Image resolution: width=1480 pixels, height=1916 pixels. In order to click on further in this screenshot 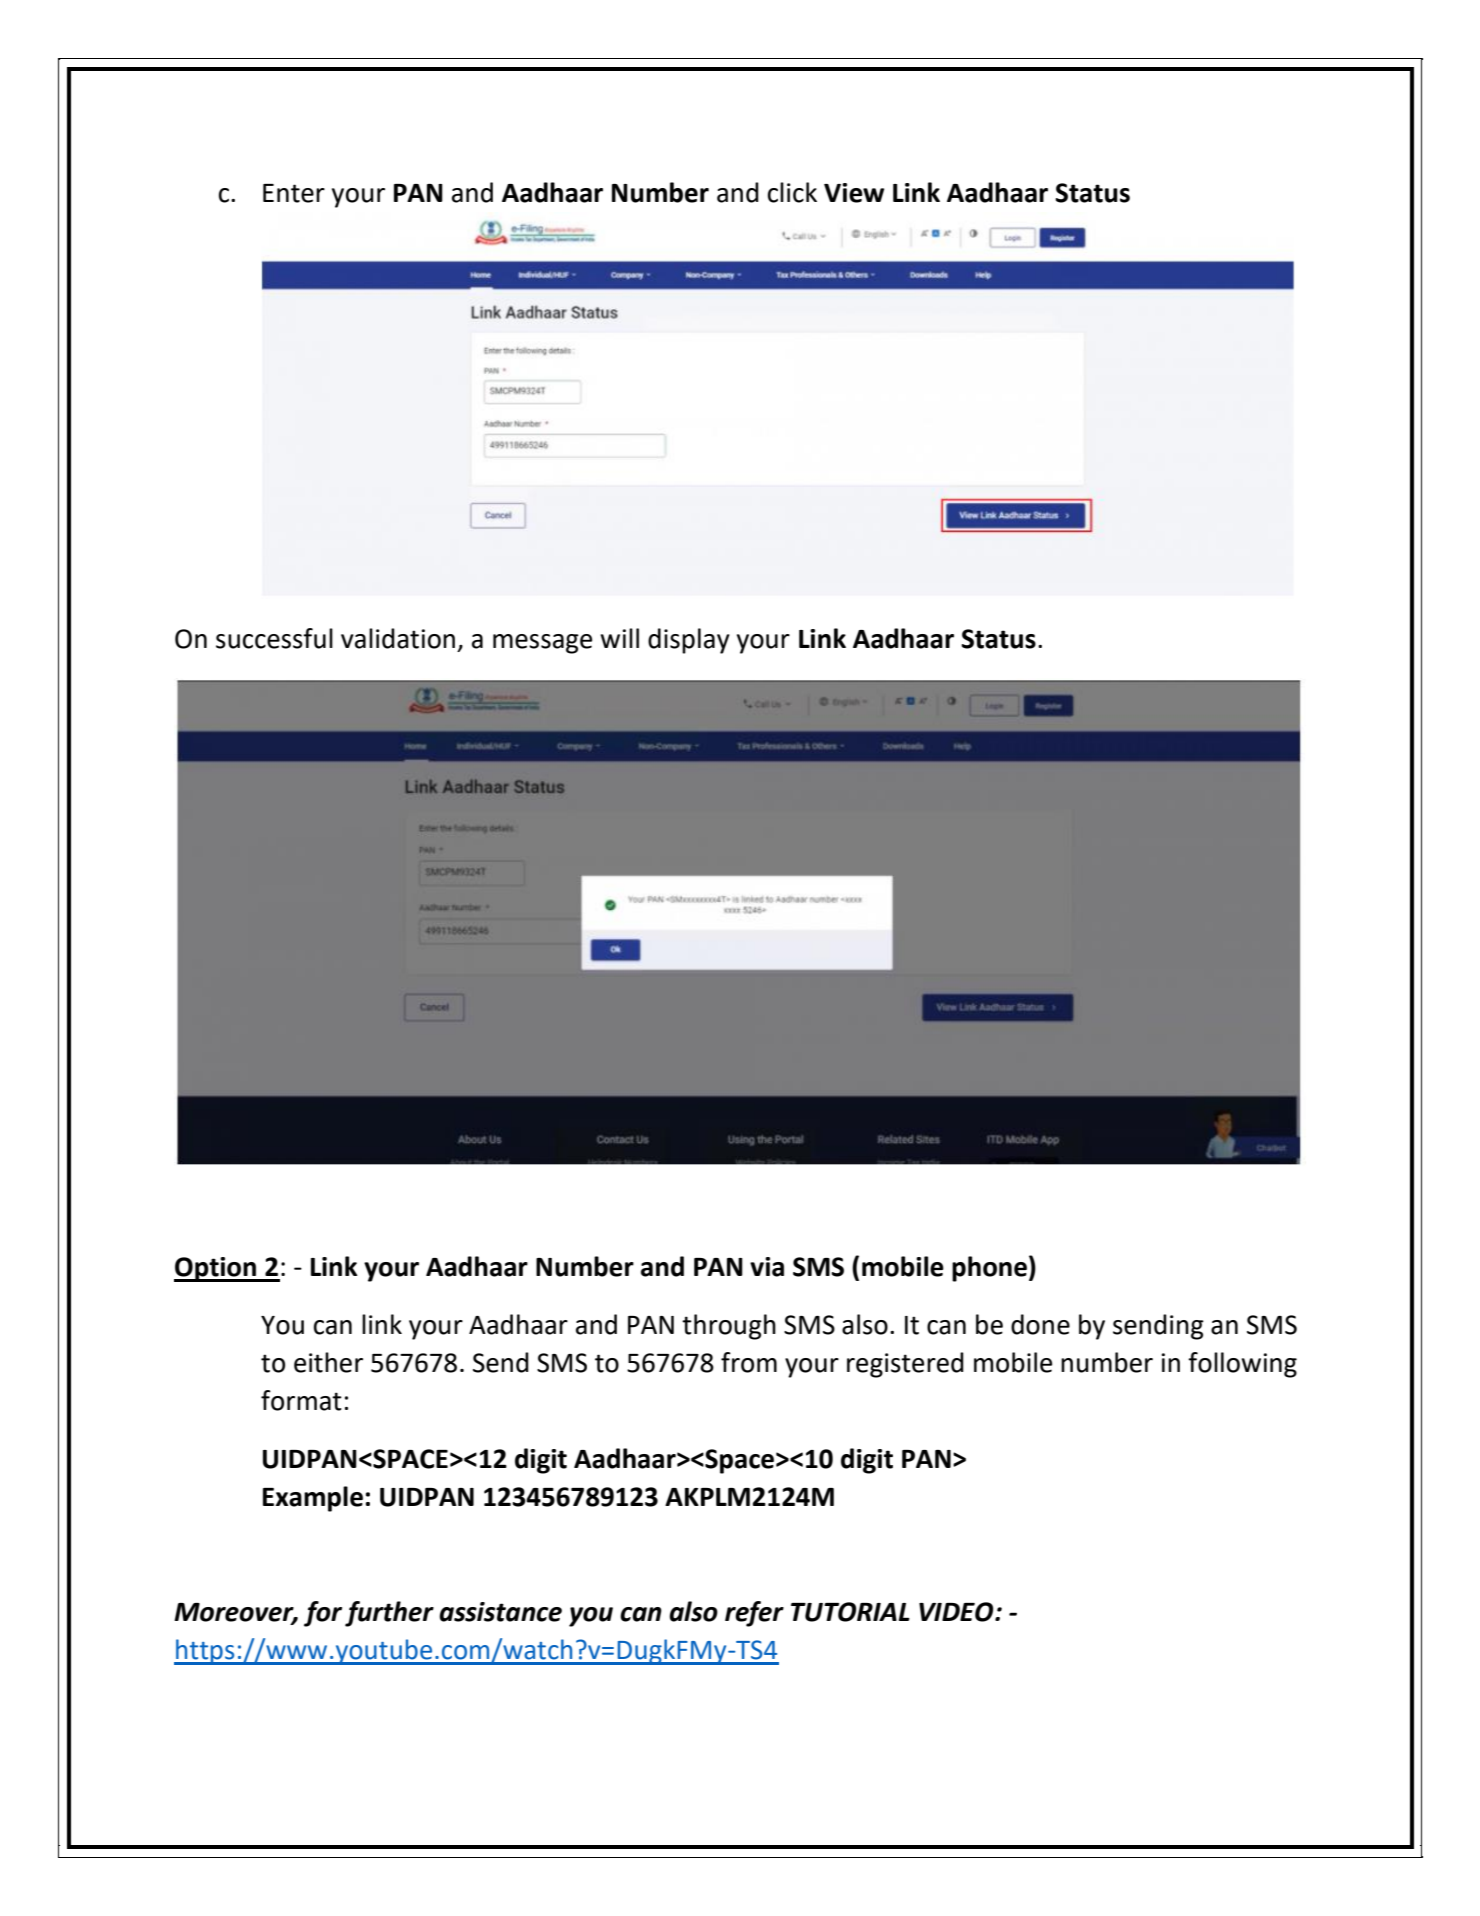, I will do `click(389, 1614)`.
